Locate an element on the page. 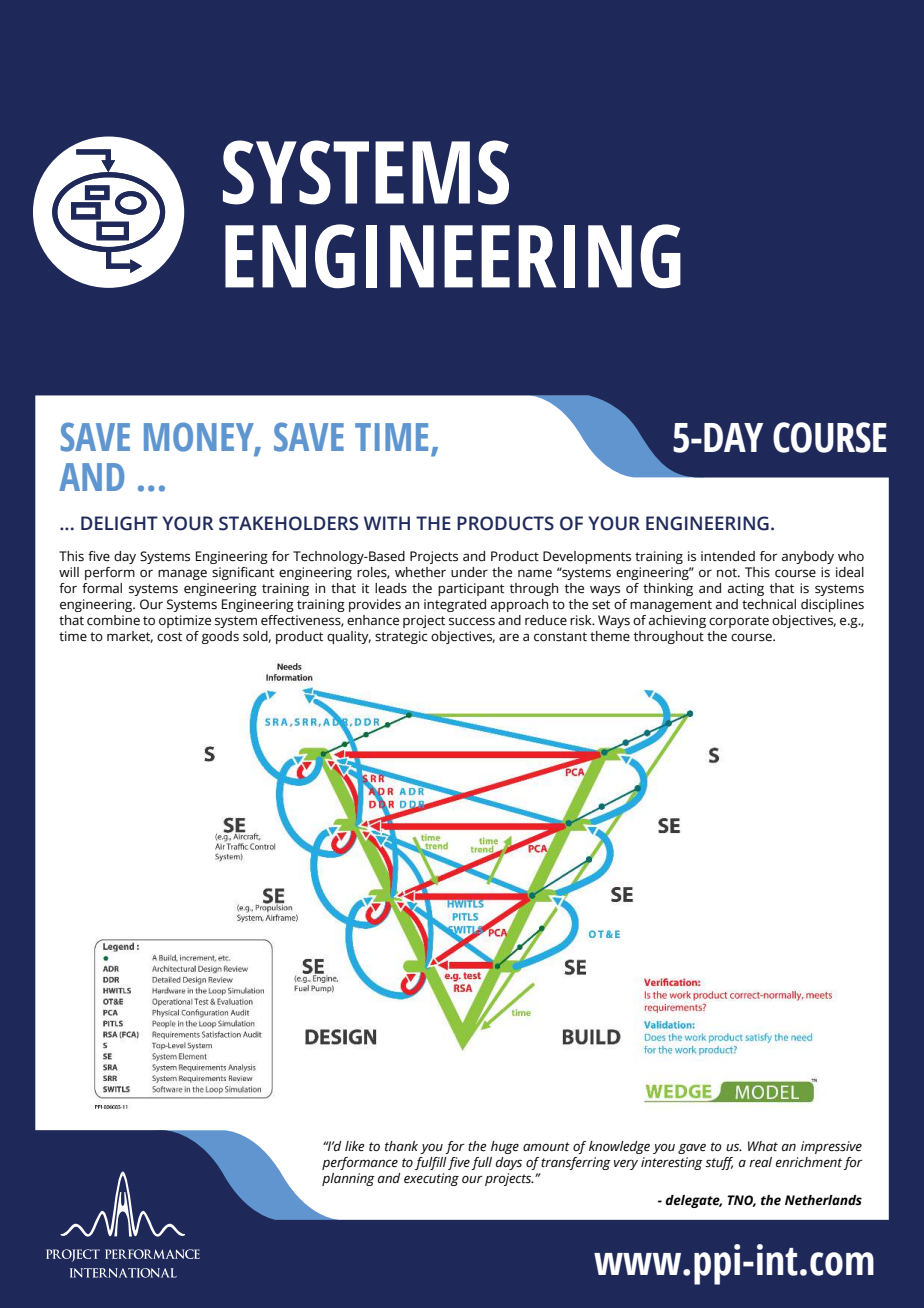 This document has height=1308, width=924. planning is located at coordinates (348, 1179).
